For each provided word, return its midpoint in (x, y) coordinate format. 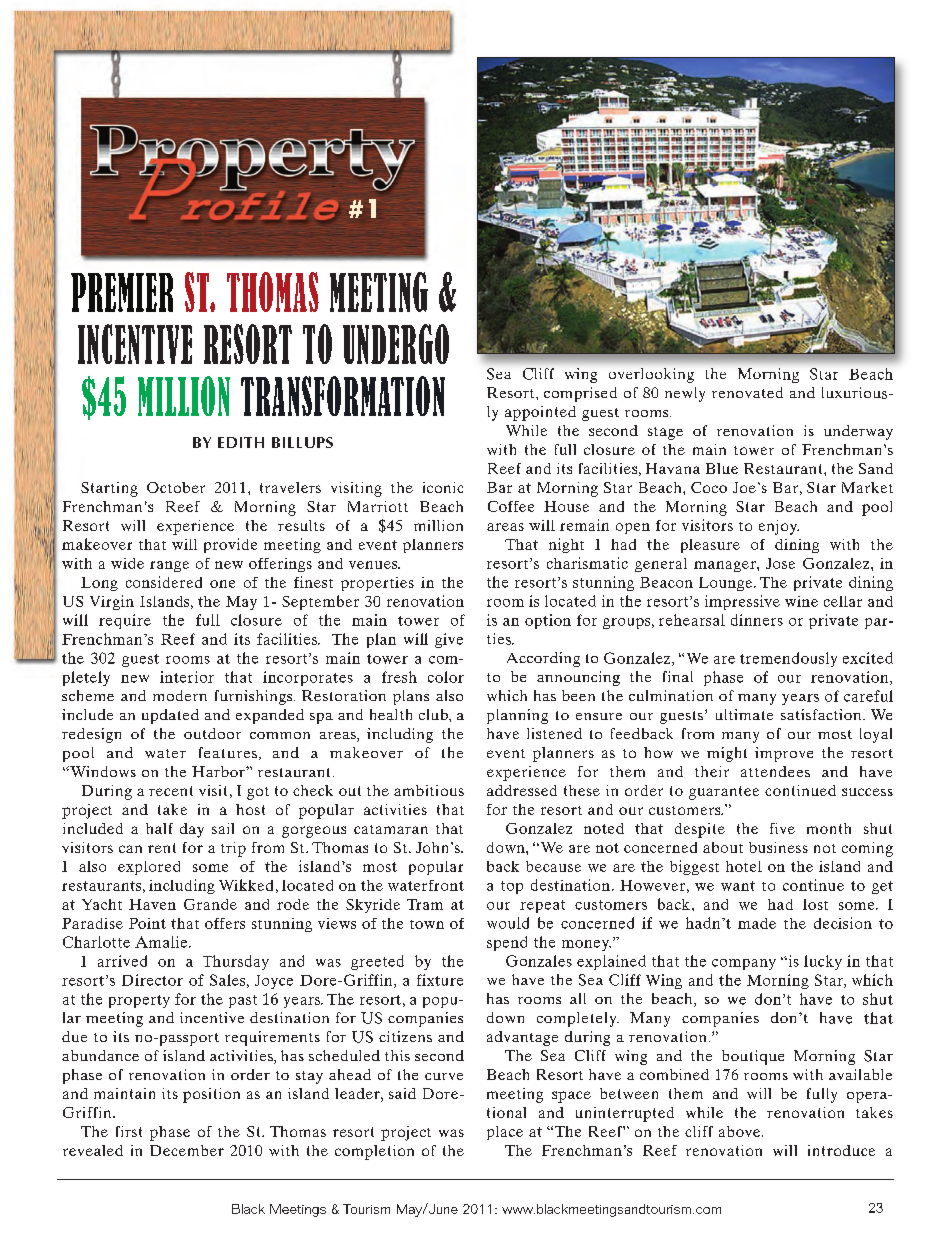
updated (170, 716)
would (508, 923)
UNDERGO (396, 344)
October (176, 487)
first (129, 1131)
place (505, 1133)
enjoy (779, 527)
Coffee (511, 506)
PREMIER (122, 292)
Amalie (162, 942)
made (757, 923)
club (434, 714)
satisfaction (822, 714)
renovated (747, 392)
